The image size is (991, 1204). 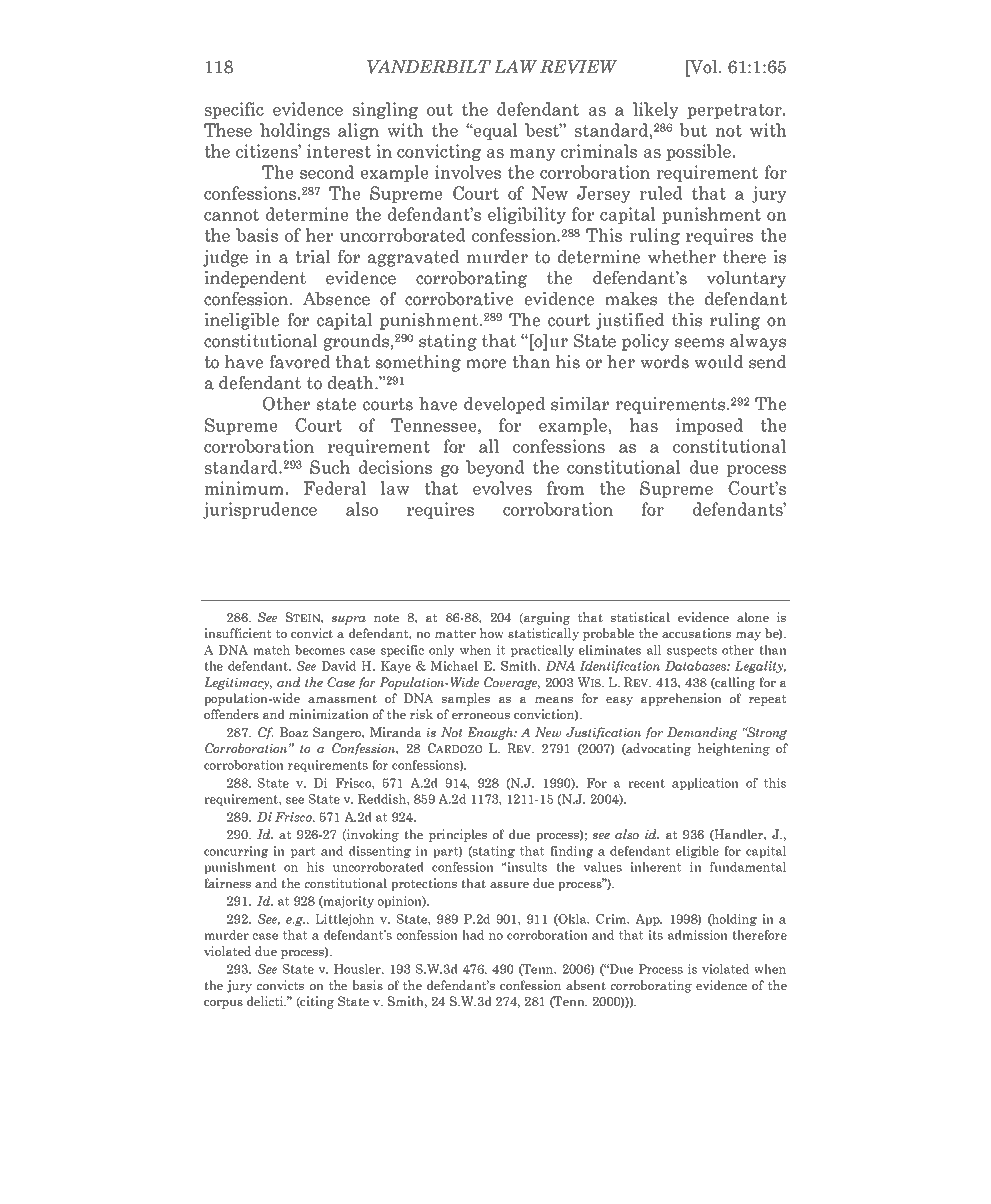 I want to click on jurisprudence, so click(x=260, y=510).
